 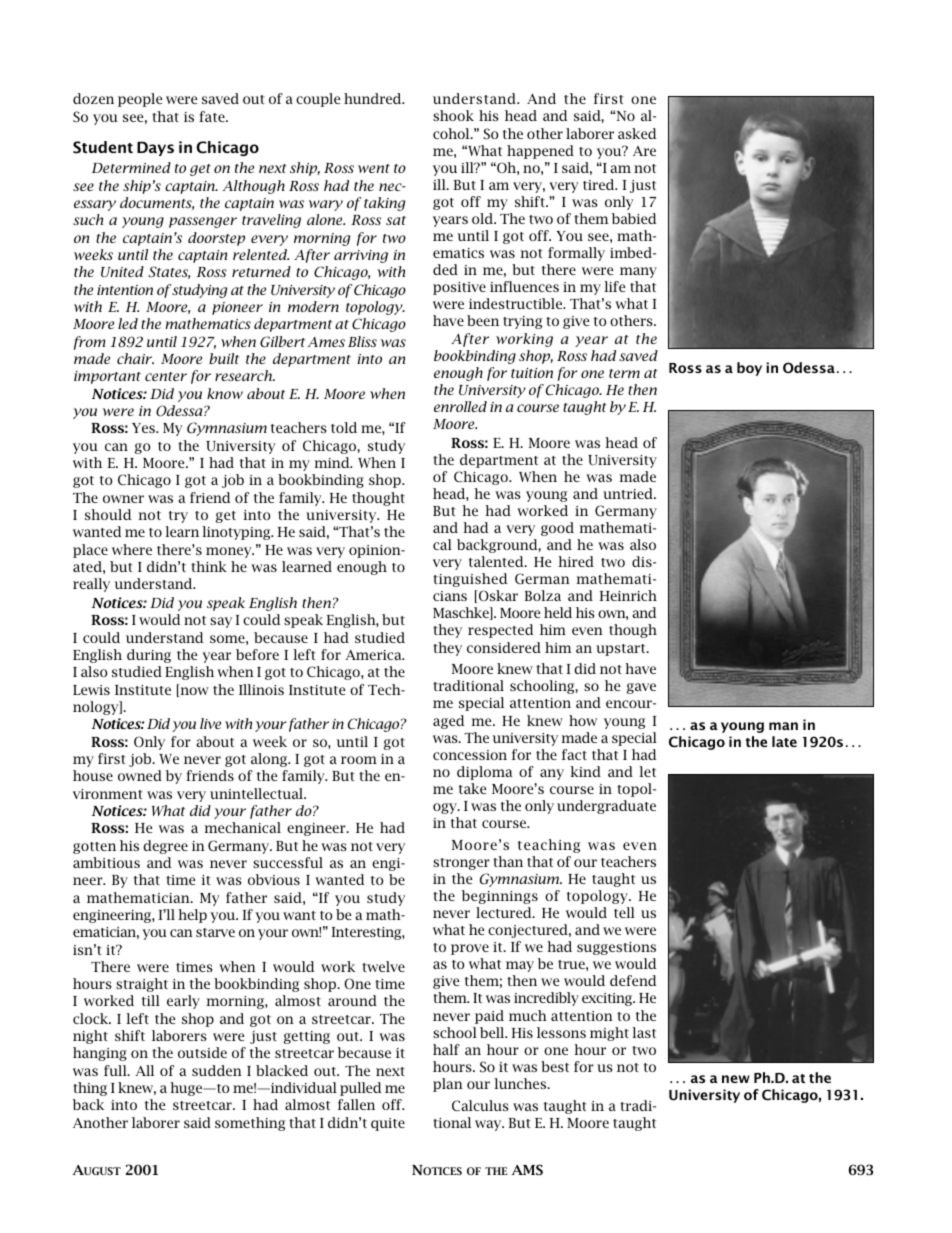 What do you see at coordinates (647, 771) in the screenshot?
I see `let` at bounding box center [647, 771].
